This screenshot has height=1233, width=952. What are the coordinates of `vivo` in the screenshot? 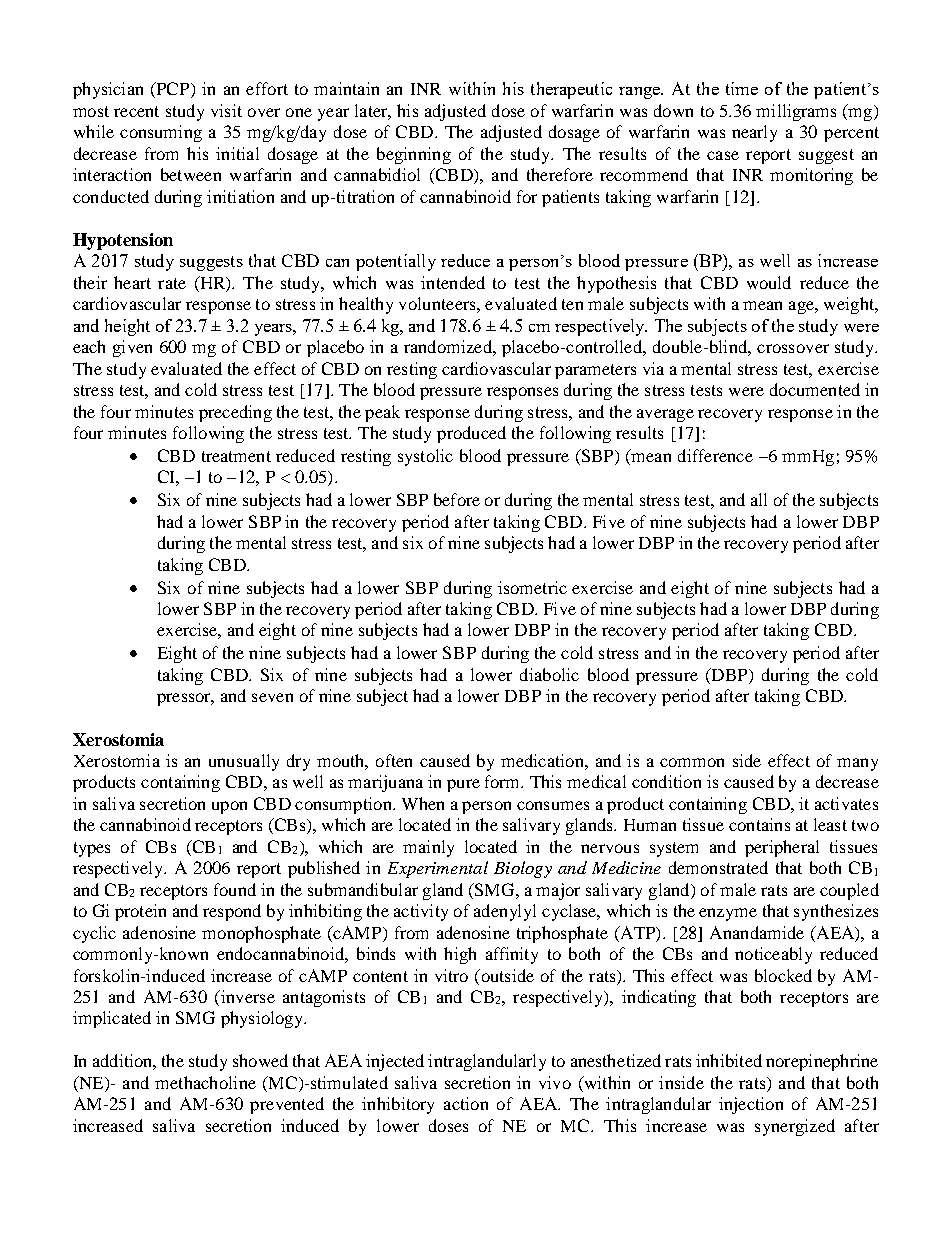 It's located at (555, 1082).
